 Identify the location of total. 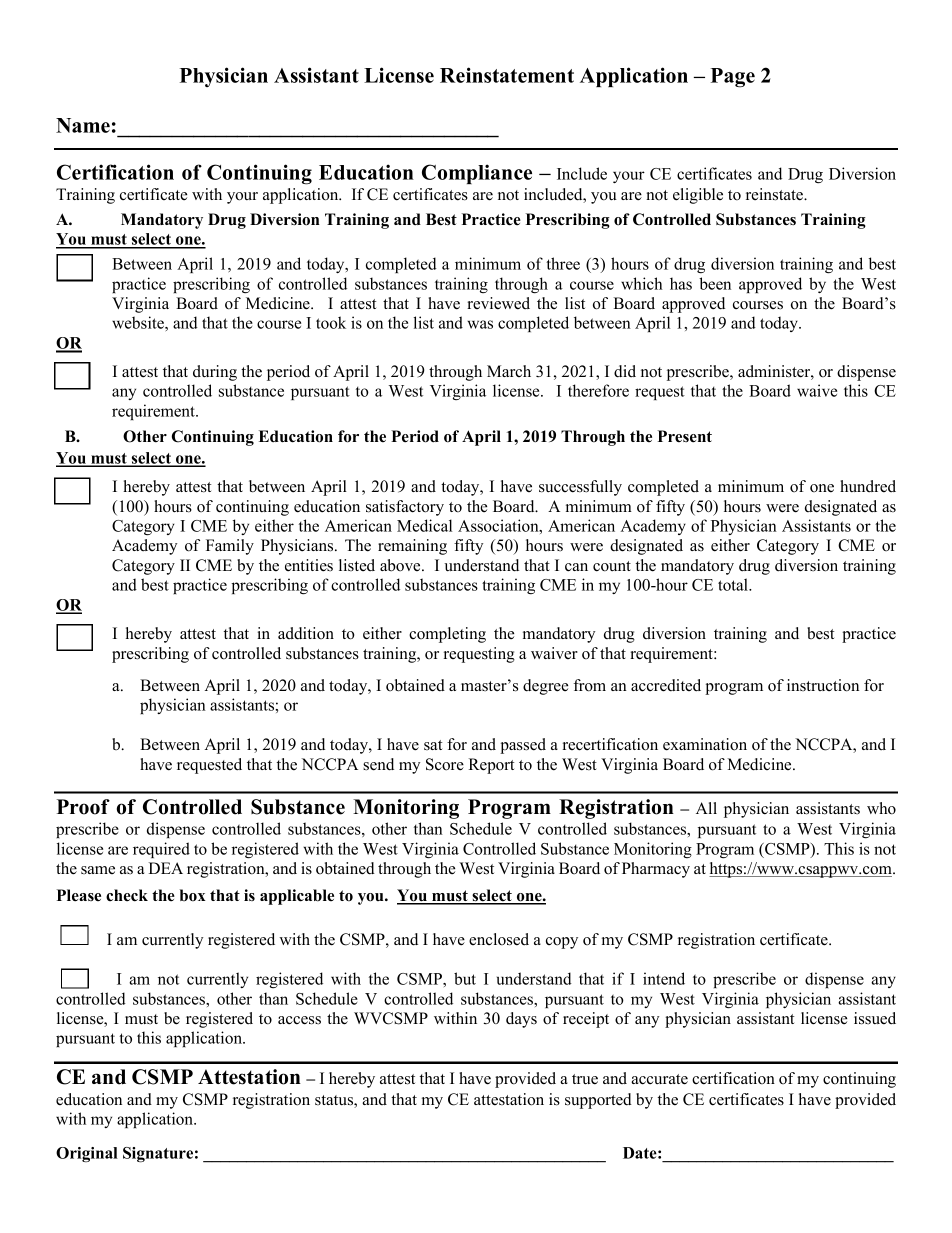
(734, 584).
